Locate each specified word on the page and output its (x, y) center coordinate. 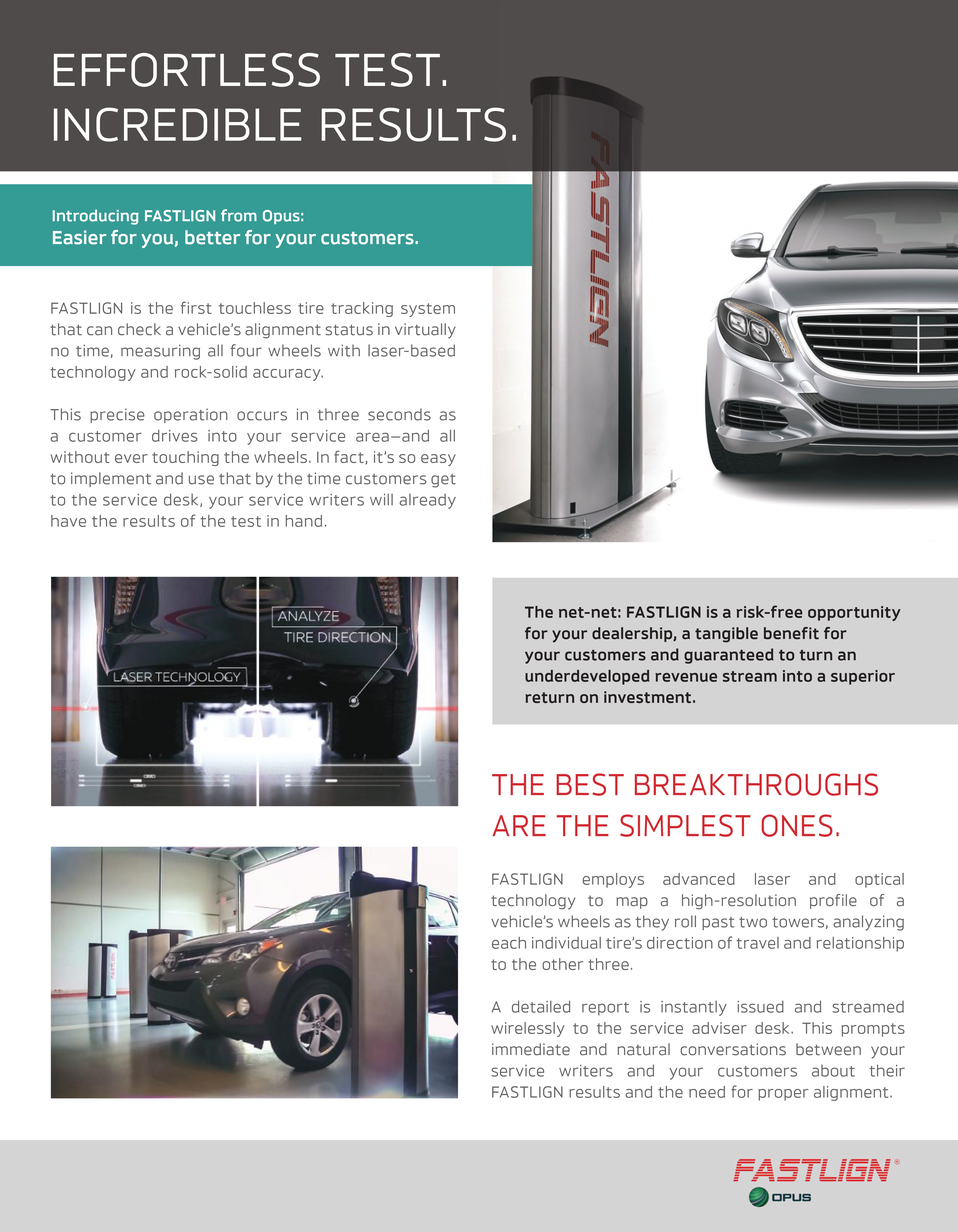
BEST (590, 784)
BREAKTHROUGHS (756, 784)
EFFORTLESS (187, 70)
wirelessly (528, 1029)
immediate (531, 1049)
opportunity (854, 613)
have (68, 521)
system (428, 310)
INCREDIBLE (177, 124)
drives (175, 436)
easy (438, 460)
